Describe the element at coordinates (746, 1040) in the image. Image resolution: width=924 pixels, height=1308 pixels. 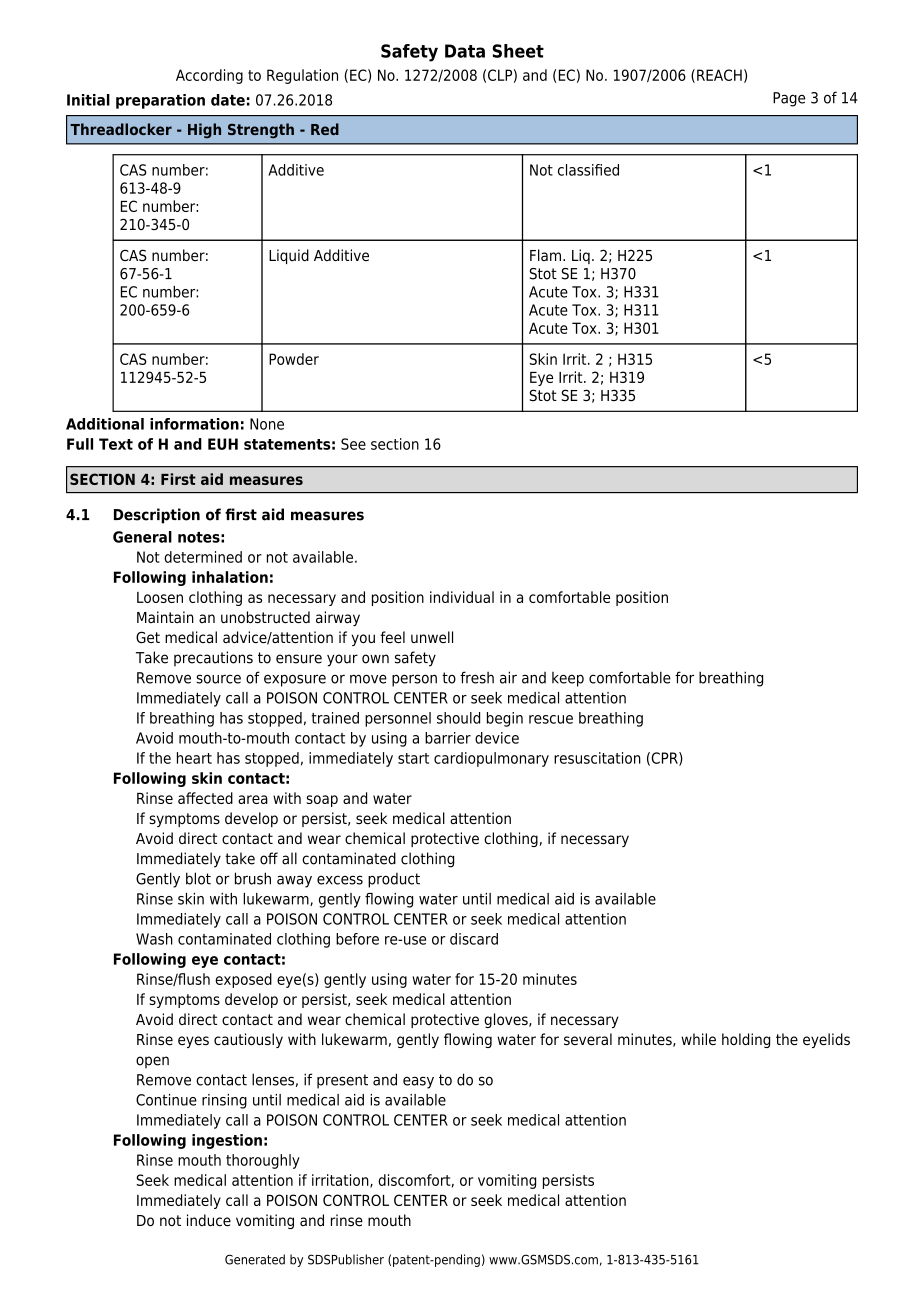
I see `holding` at that location.
